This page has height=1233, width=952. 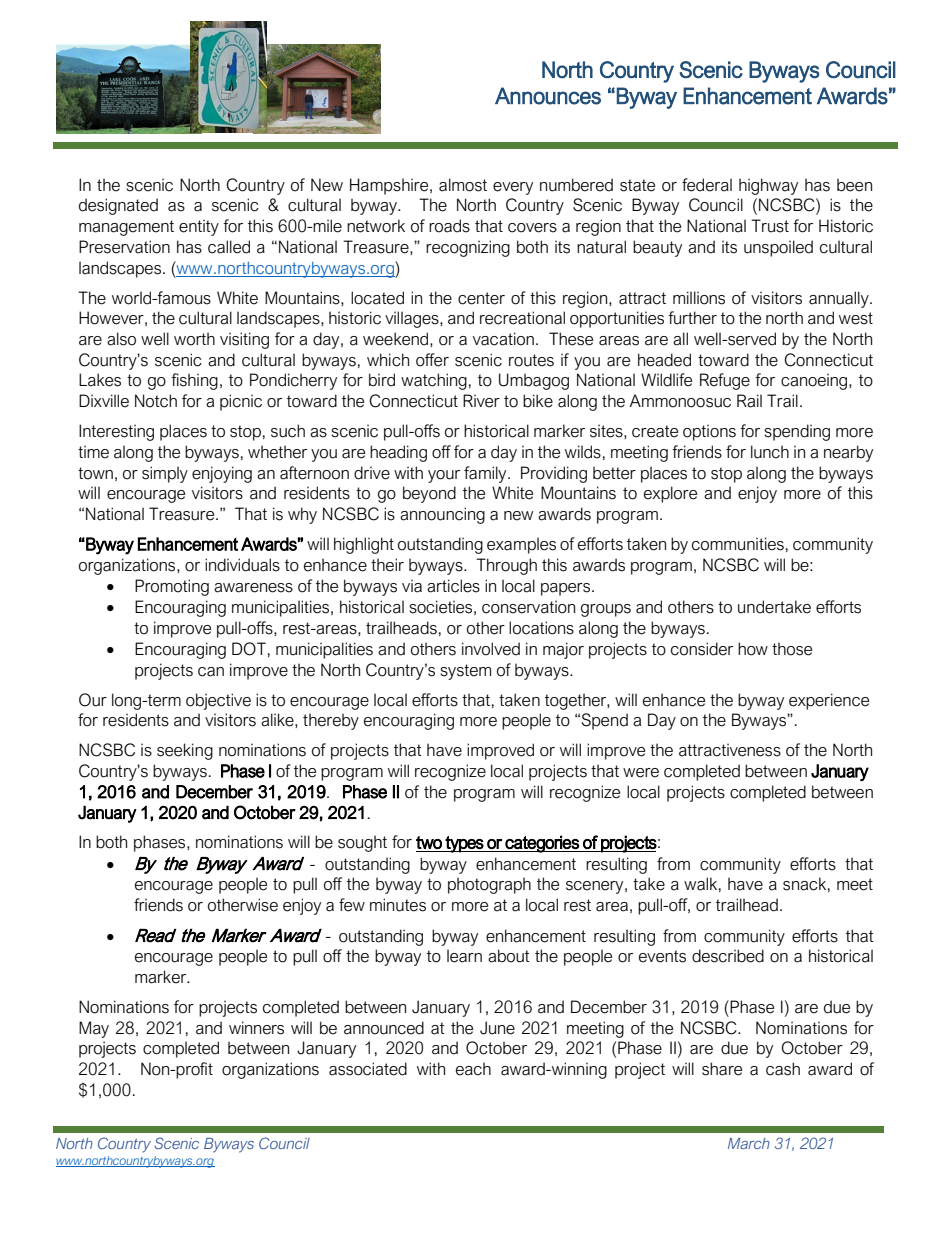 I want to click on winners, so click(x=256, y=1028).
